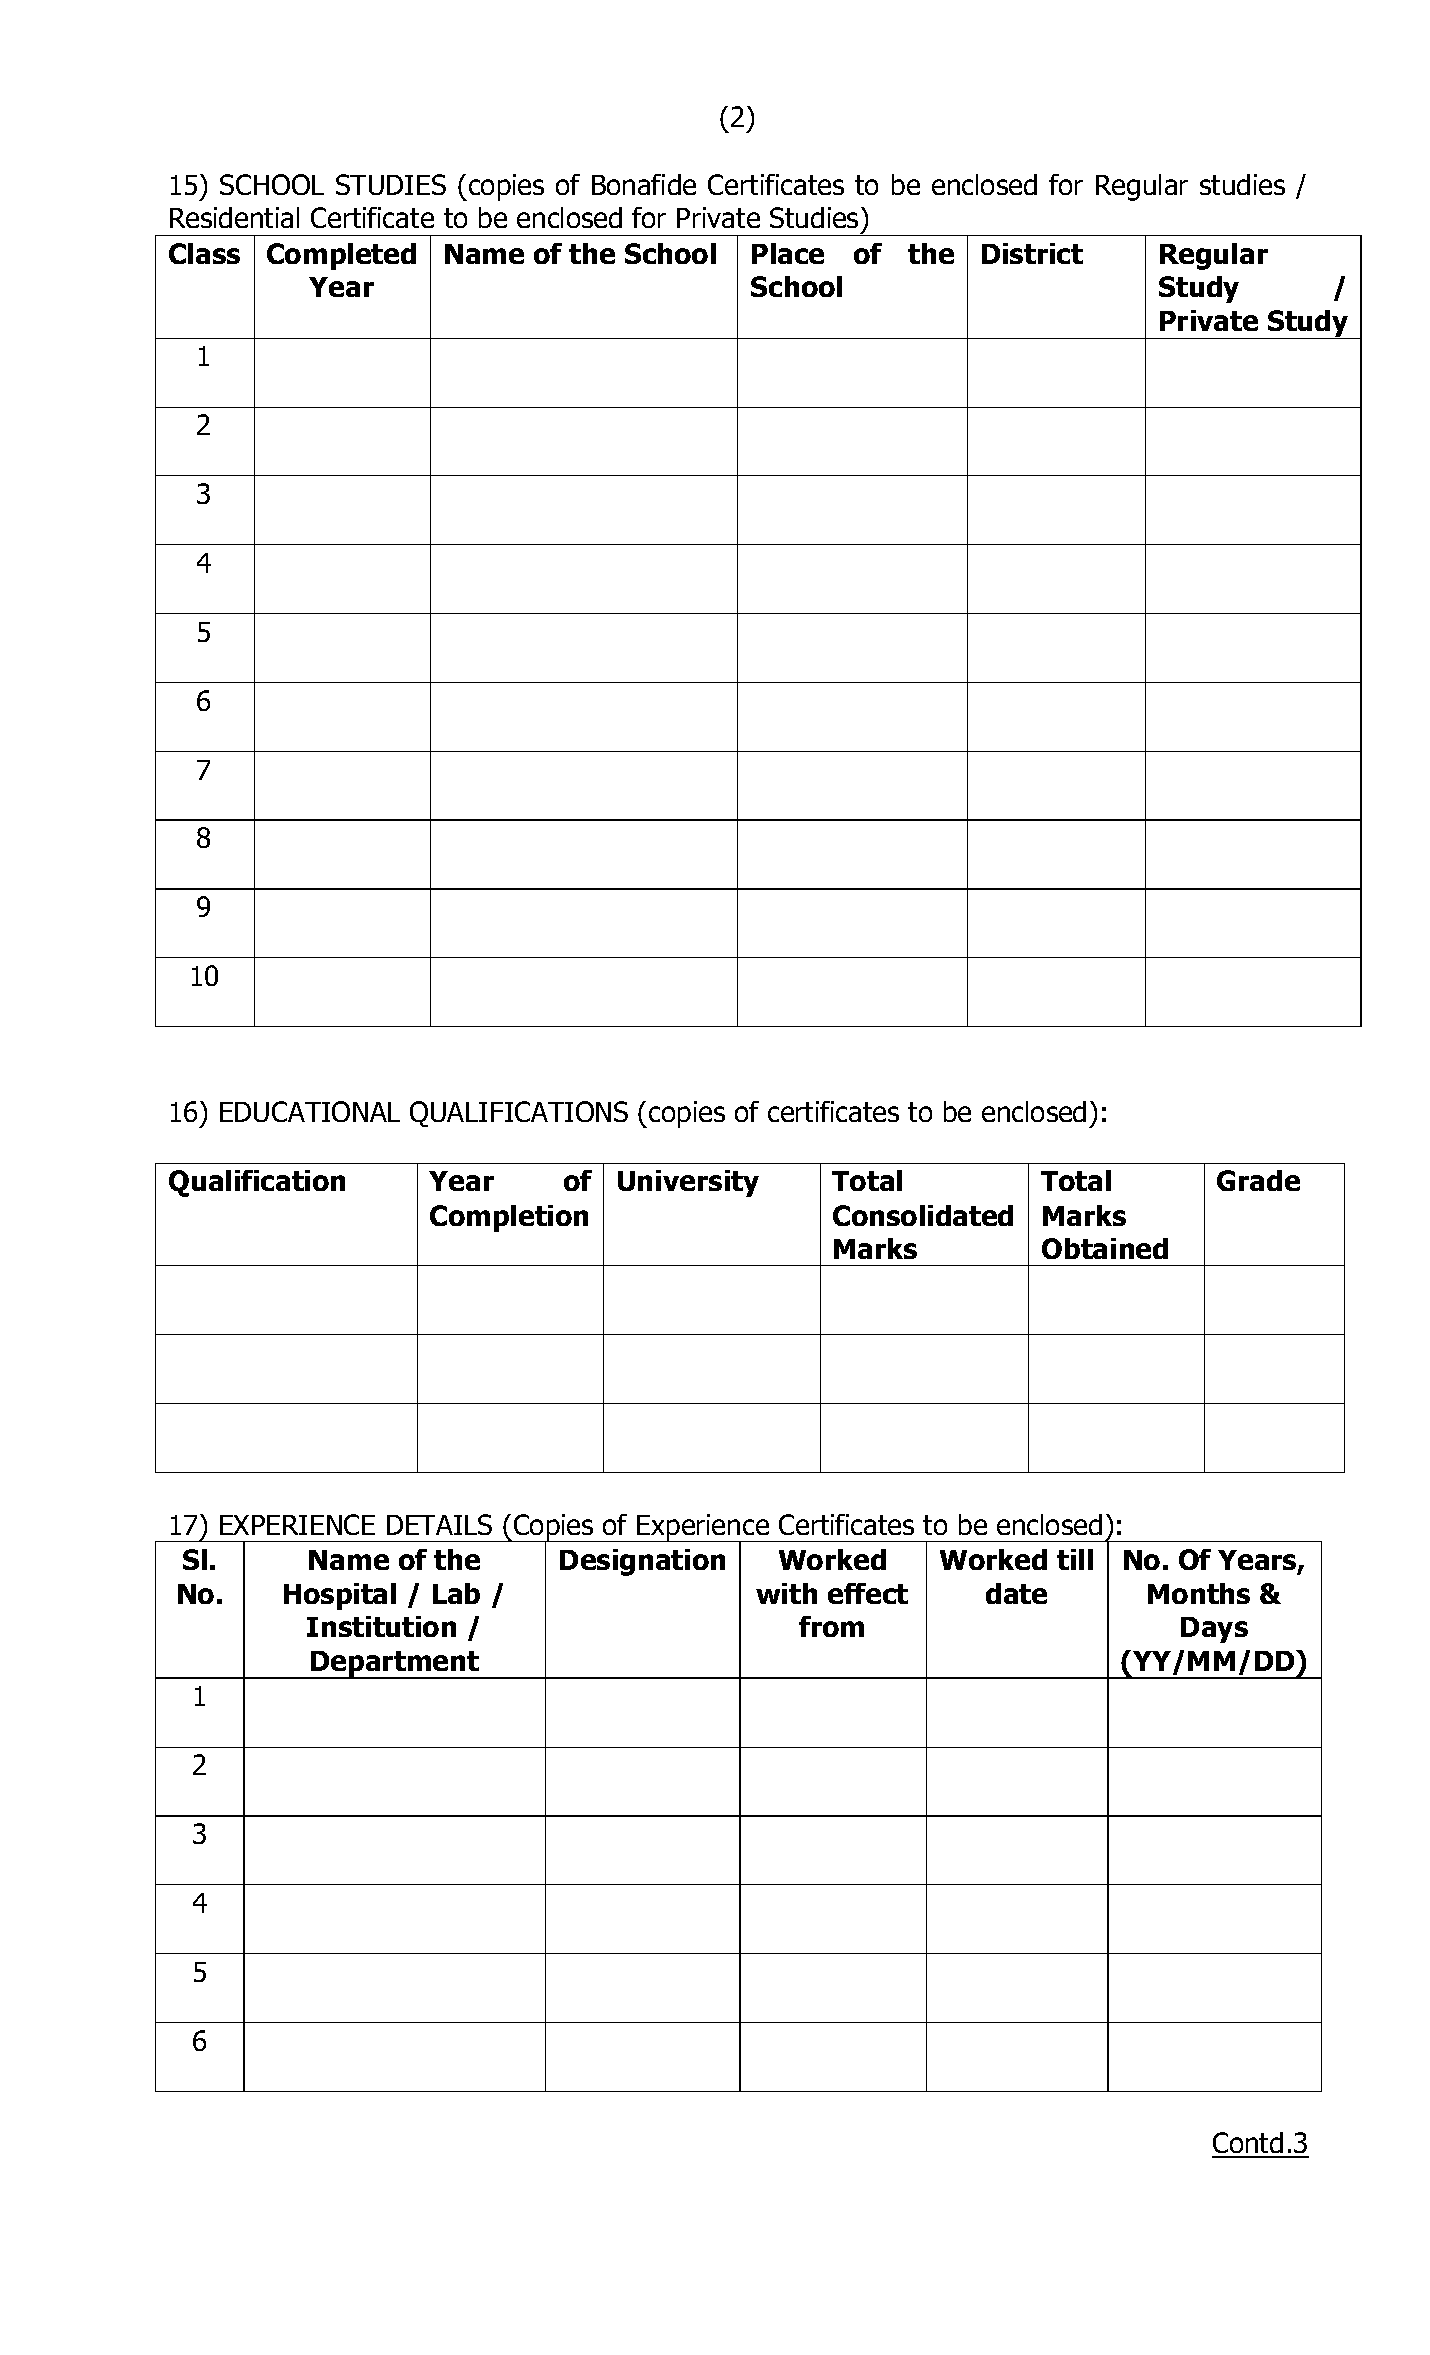 The image size is (1430, 2355). Describe the element at coordinates (1258, 1180) in the screenshot. I see `Grade` at that location.
